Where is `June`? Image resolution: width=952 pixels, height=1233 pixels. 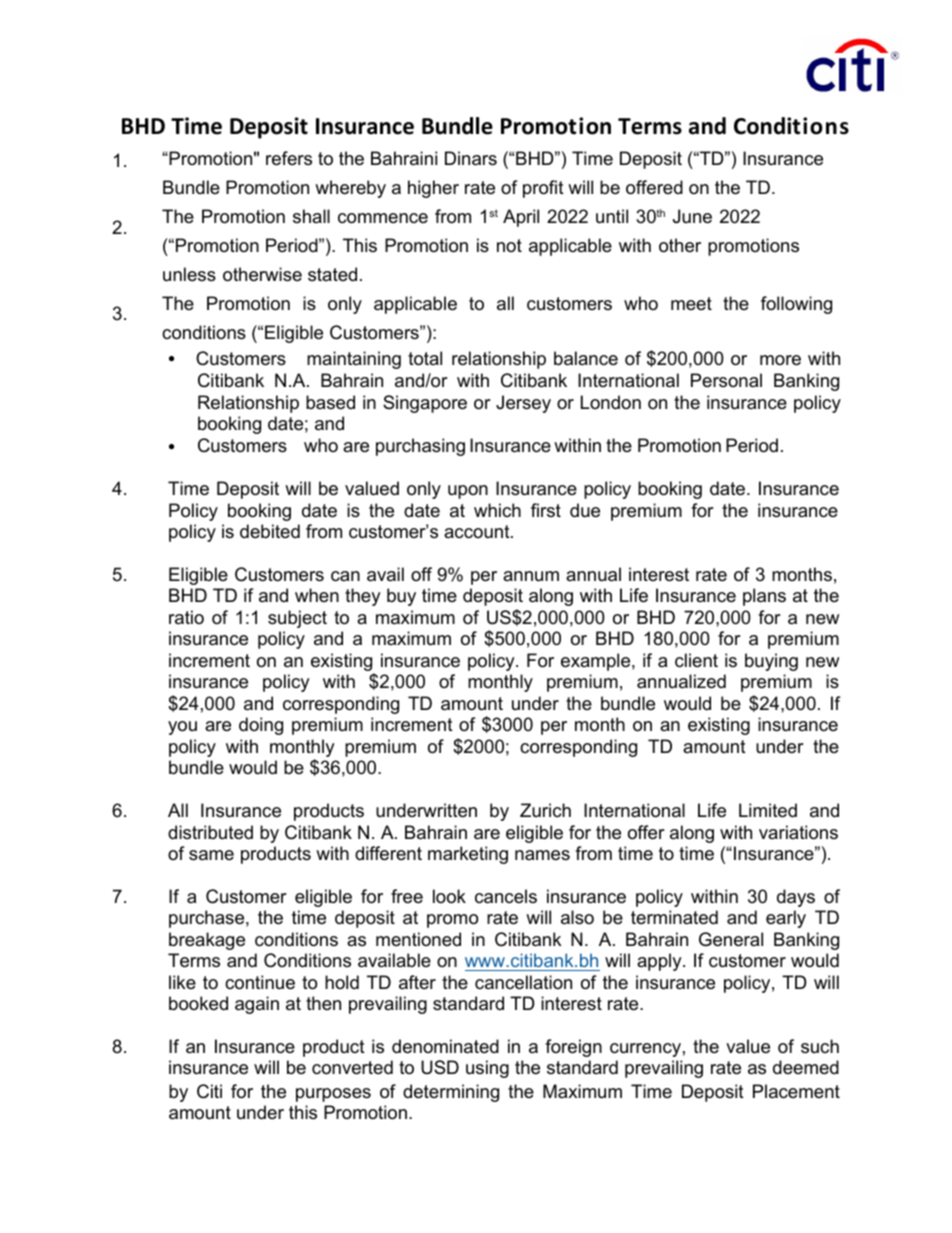
June is located at coordinates (692, 216).
